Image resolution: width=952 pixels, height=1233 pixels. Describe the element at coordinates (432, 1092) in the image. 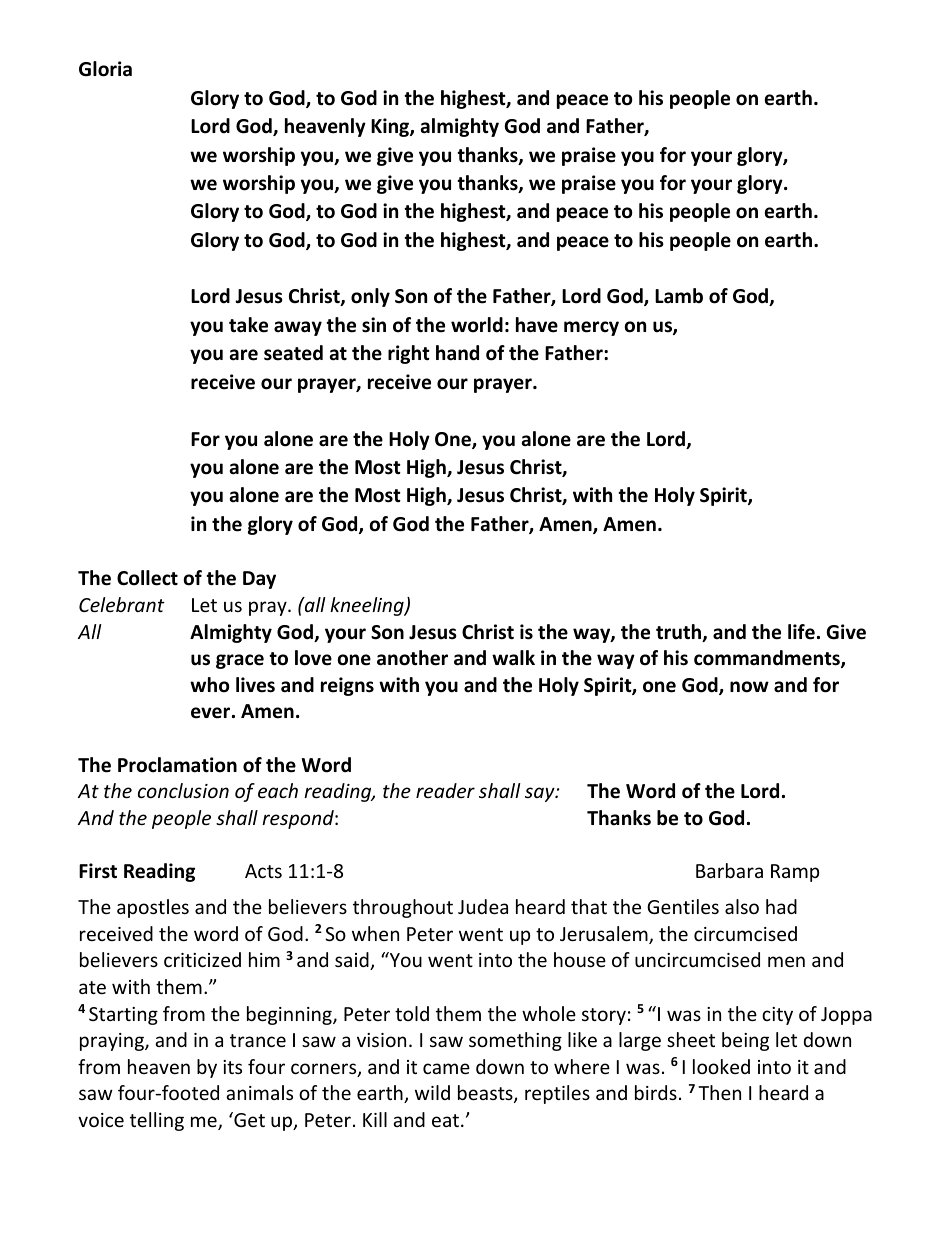

I see `wild` at that location.
